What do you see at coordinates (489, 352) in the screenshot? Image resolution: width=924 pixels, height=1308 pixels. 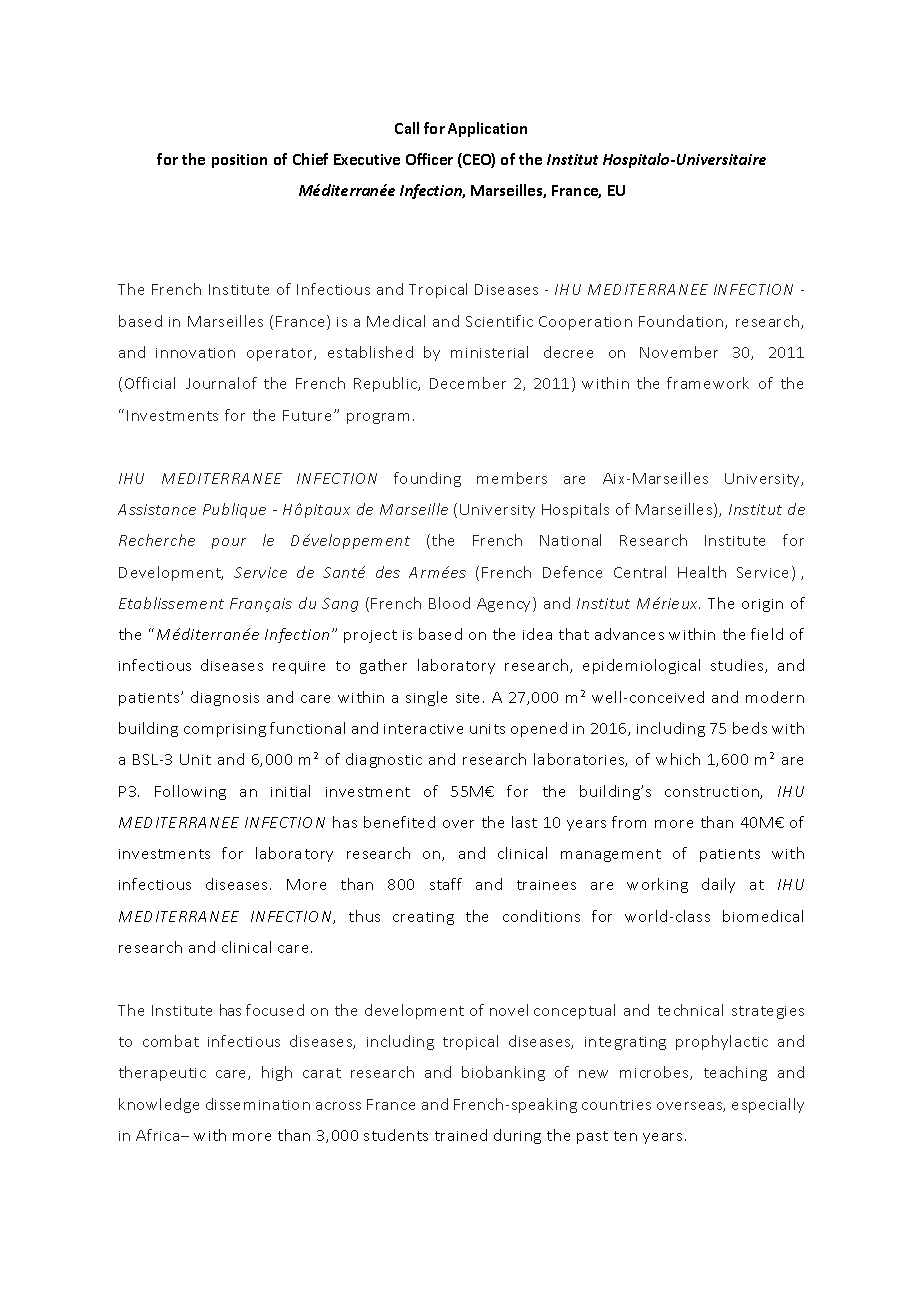 I see `ministerial` at bounding box center [489, 352].
